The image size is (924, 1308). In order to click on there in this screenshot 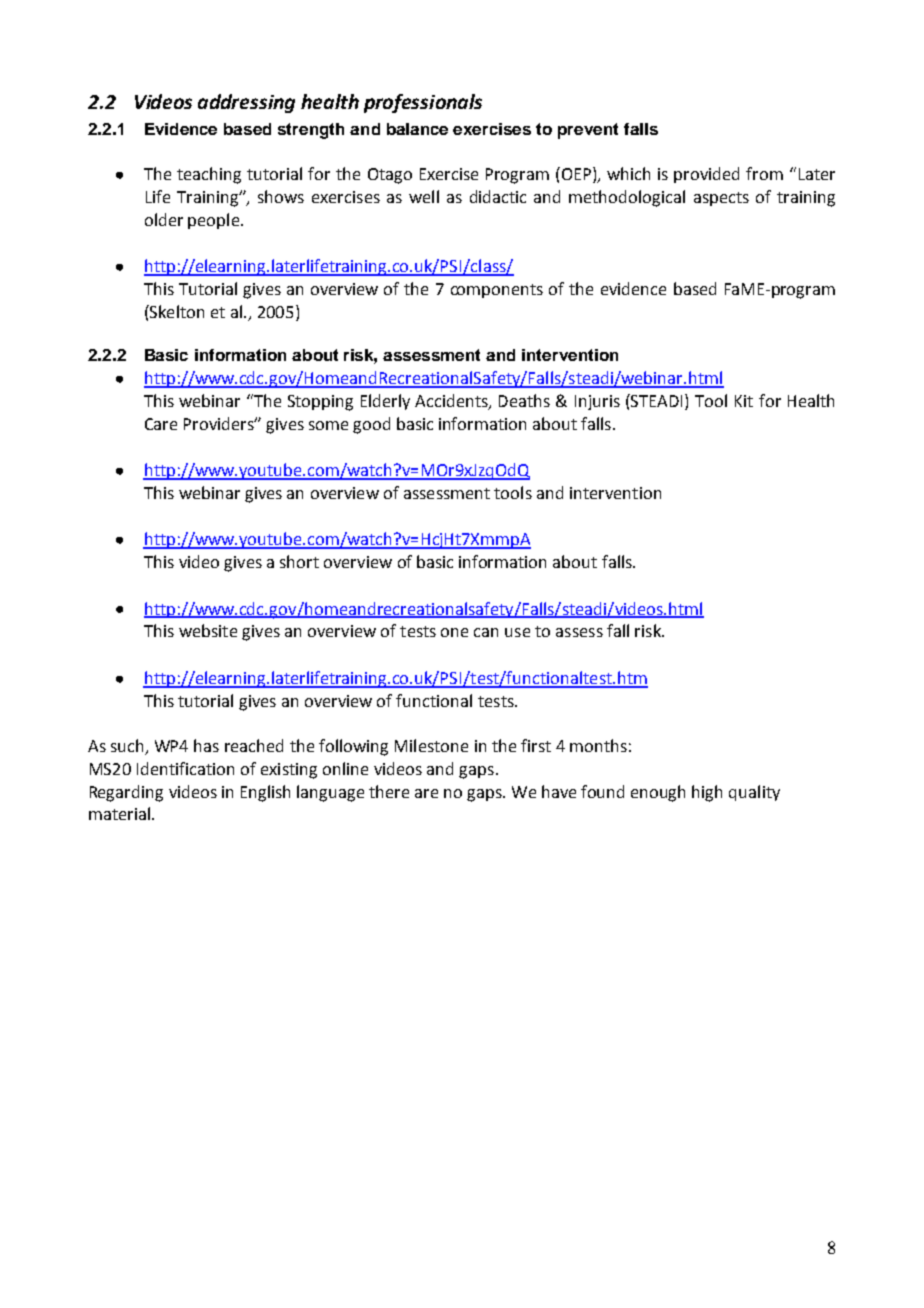, I will do `click(389, 791)`.
